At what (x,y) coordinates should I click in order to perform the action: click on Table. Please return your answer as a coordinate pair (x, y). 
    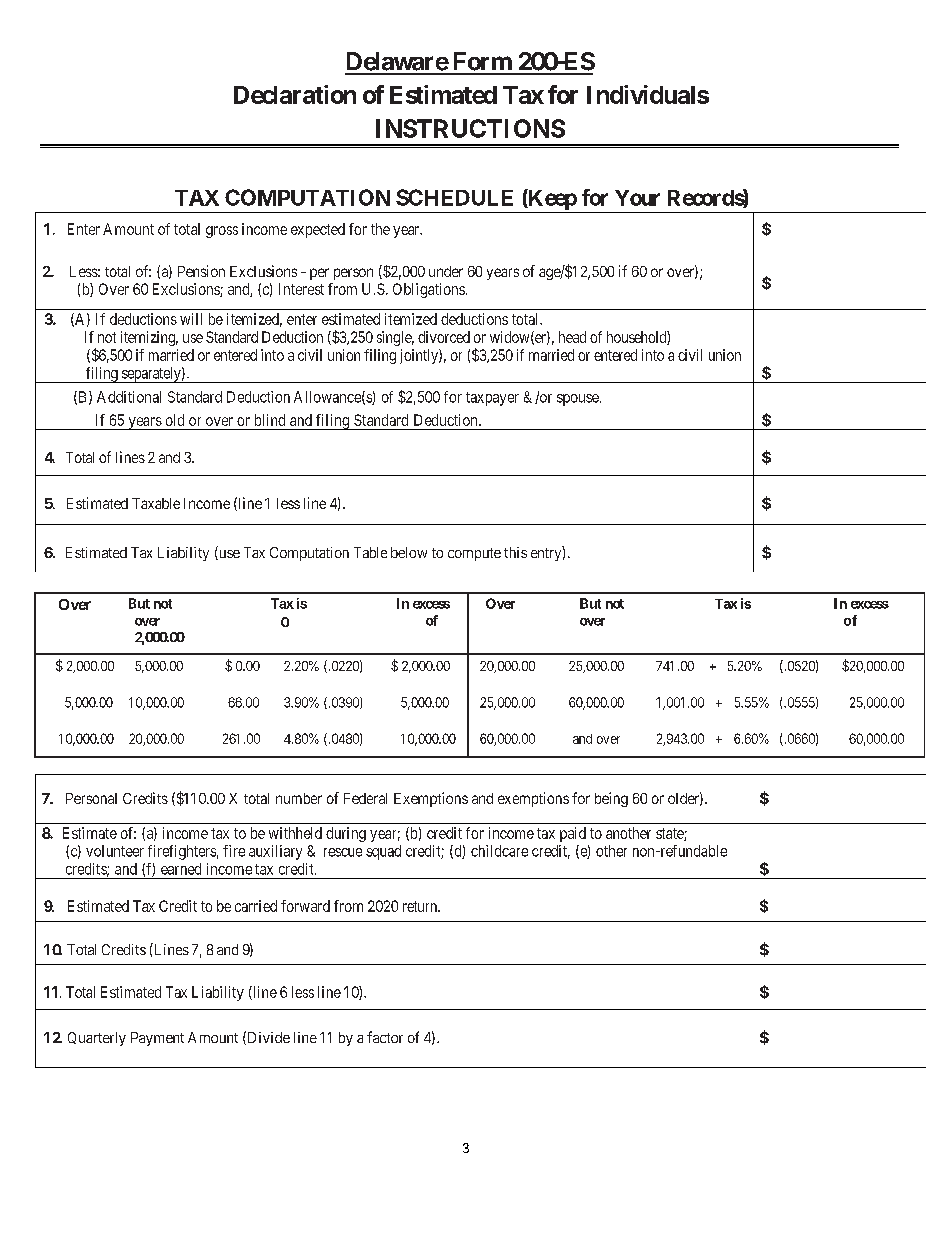
    Looking at the image, I should click on (370, 552).
